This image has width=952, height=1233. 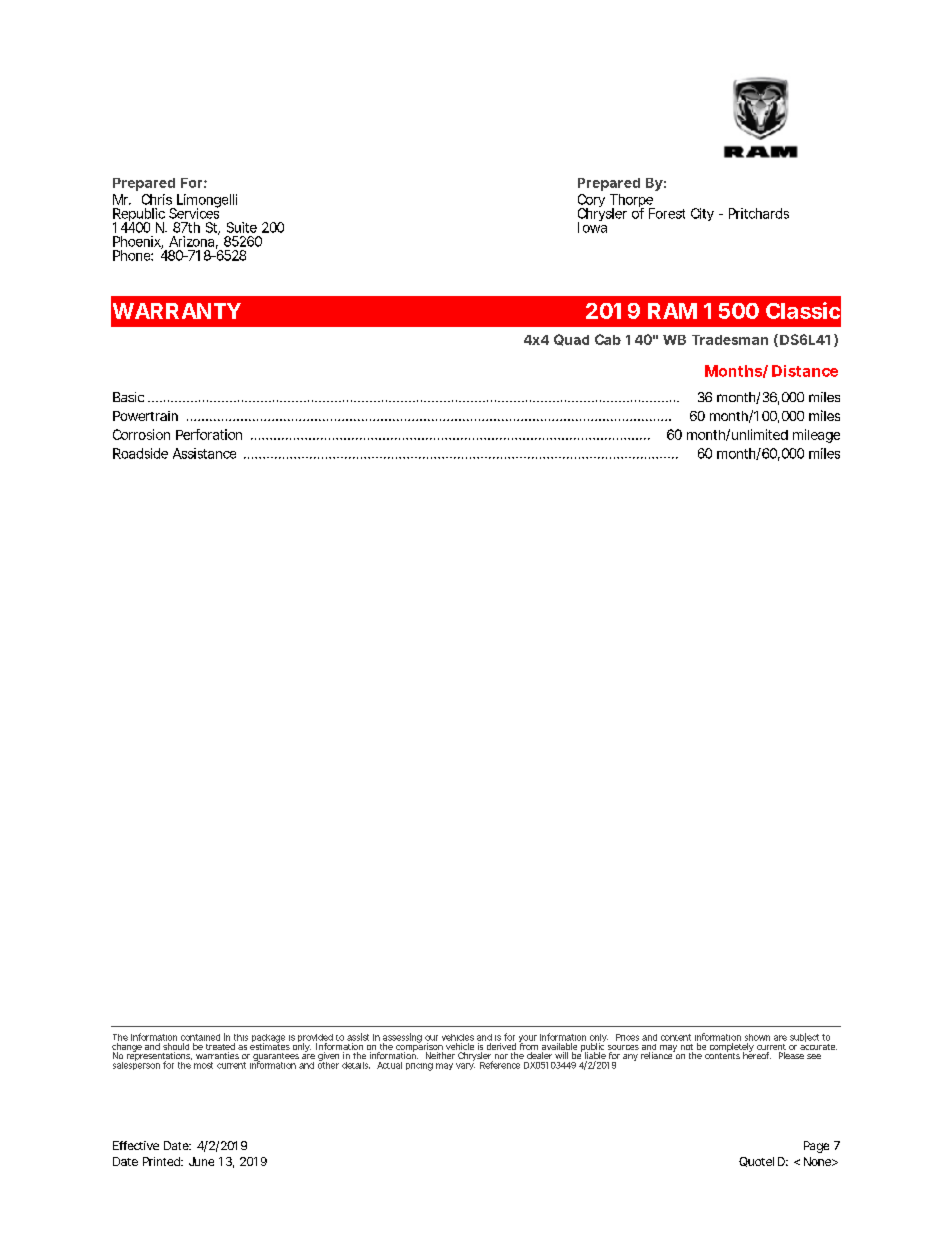 What do you see at coordinates (140, 453) in the image?
I see `Roadside` at bounding box center [140, 453].
